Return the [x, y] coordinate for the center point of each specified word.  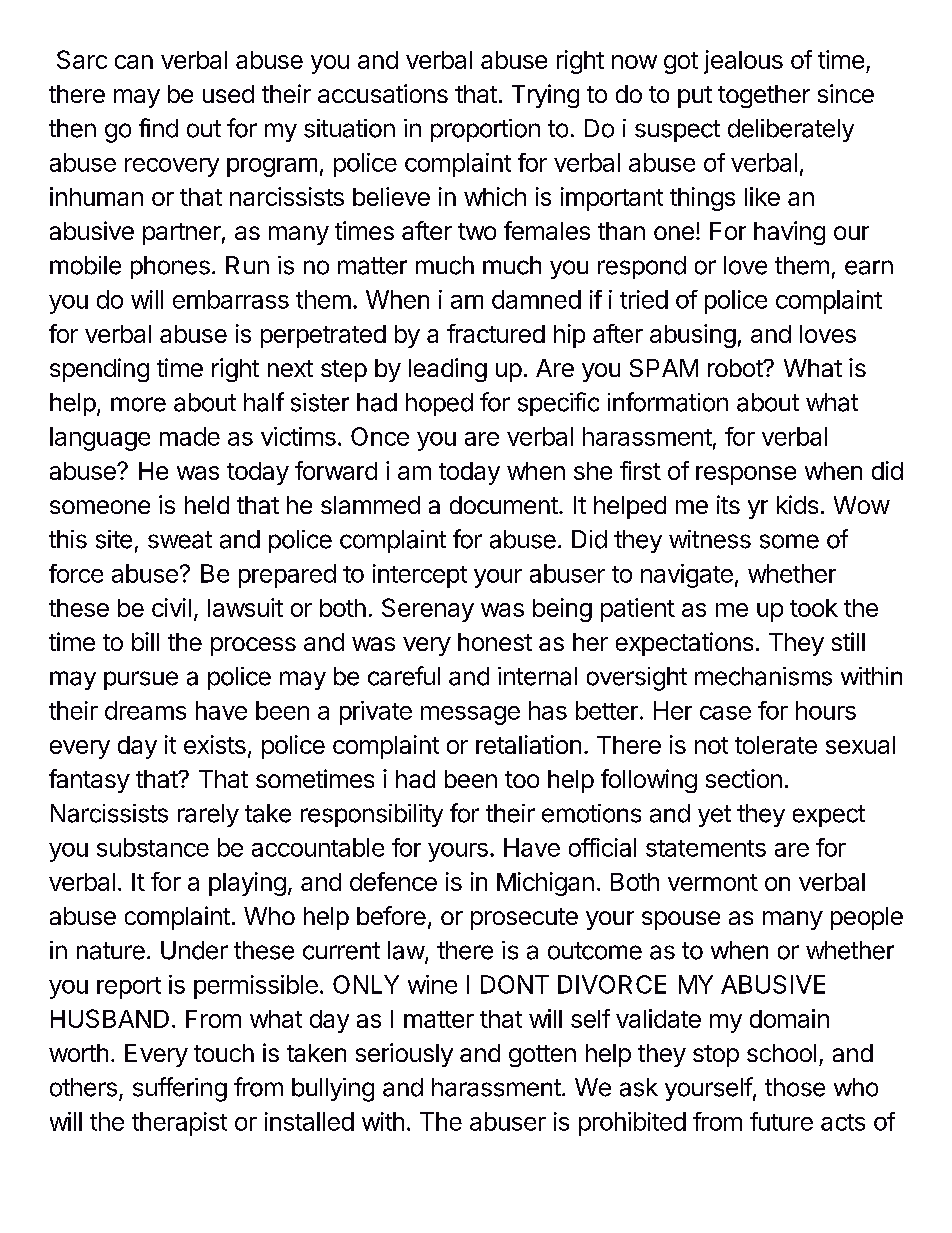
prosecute [524, 919]
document [505, 505]
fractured [496, 333]
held [207, 505]
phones [170, 267]
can [134, 62]
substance [153, 847]
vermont [713, 882]
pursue [141, 680]
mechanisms [763, 676]
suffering [180, 1089]
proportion [485, 130]
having [789, 233]
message [470, 715]
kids [797, 504]
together [764, 96]
